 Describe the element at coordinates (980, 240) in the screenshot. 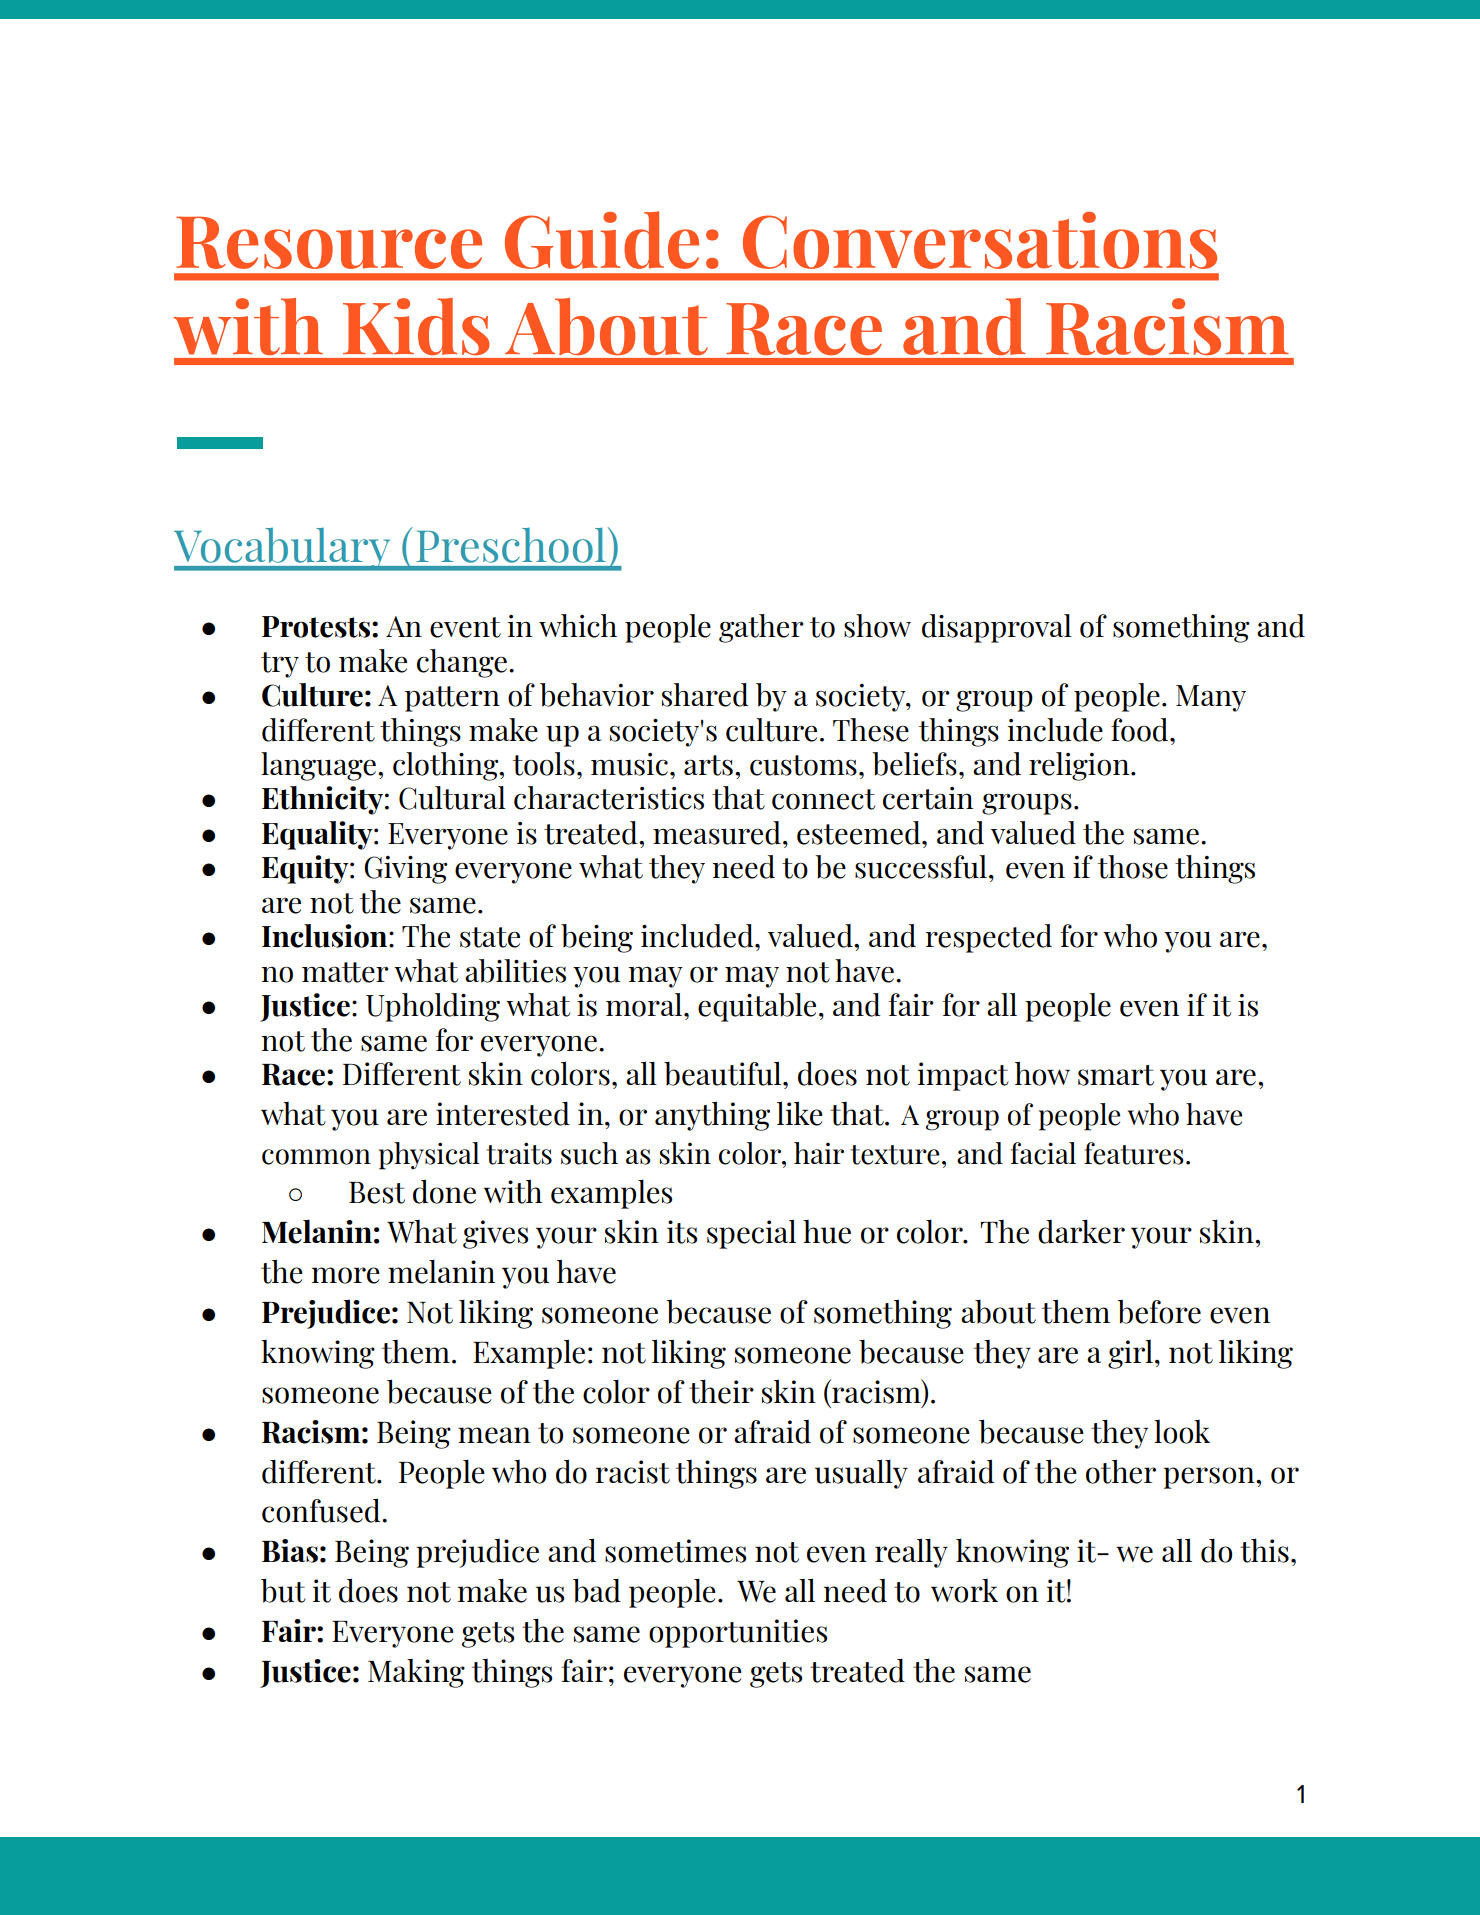

I see `Conversations` at that location.
